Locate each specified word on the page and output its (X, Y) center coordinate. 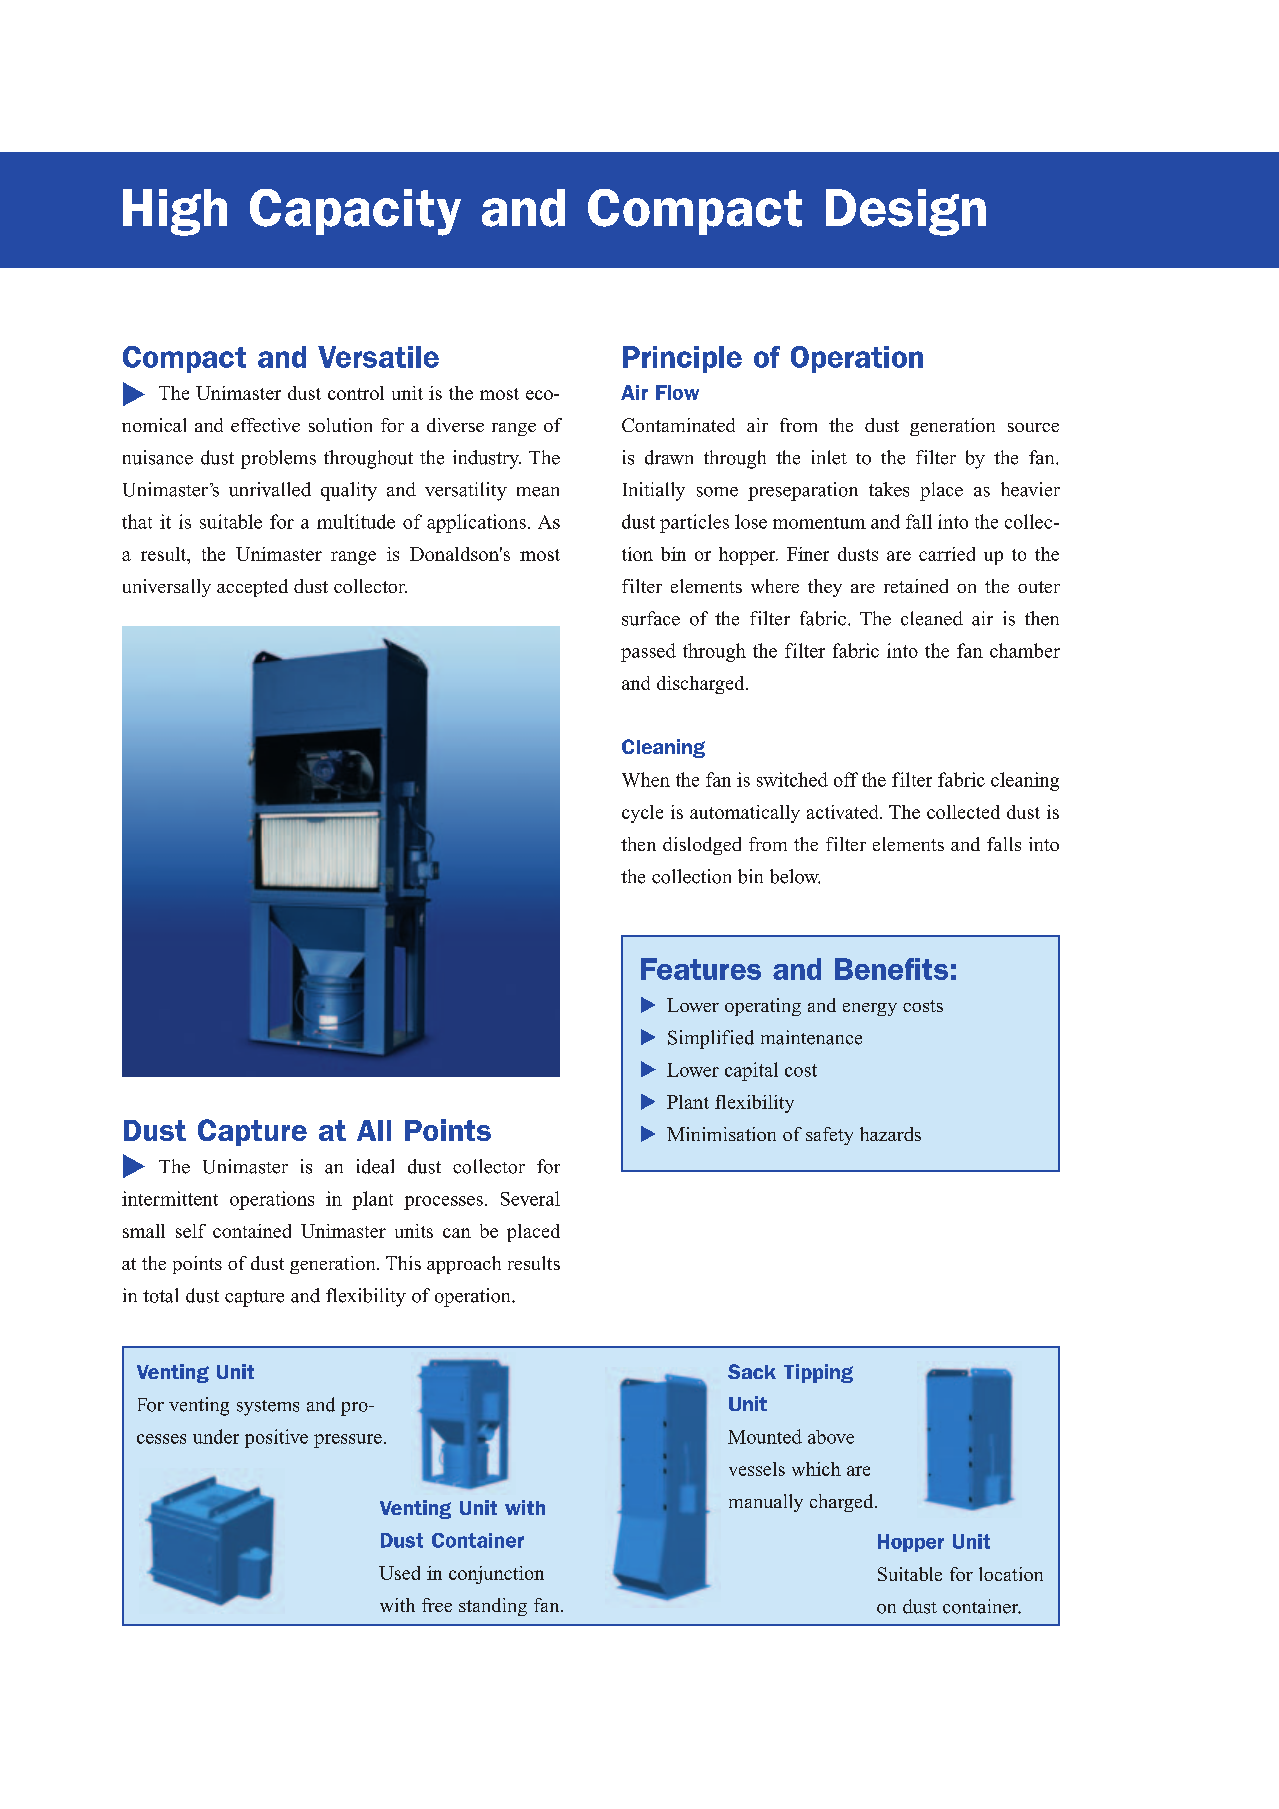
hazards (890, 1134)
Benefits (891, 969)
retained (916, 586)
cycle (642, 814)
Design (906, 212)
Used (399, 1573)
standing (493, 1607)
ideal (375, 1166)
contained (252, 1231)
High (175, 212)
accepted (252, 588)
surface (651, 618)
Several (530, 1198)
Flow (677, 392)
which (816, 1469)
